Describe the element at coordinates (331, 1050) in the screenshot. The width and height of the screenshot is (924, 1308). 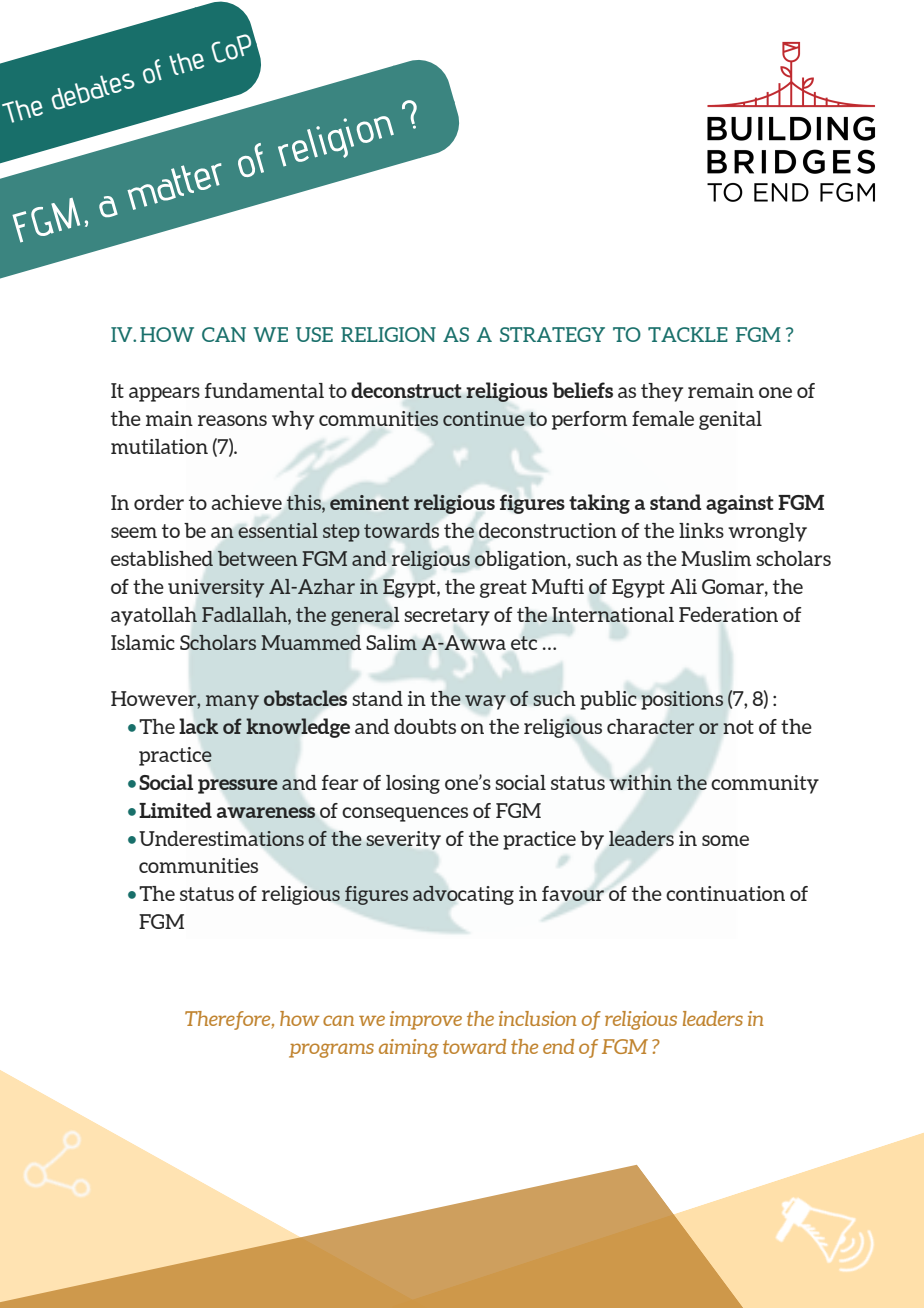
I see `programs` at that location.
